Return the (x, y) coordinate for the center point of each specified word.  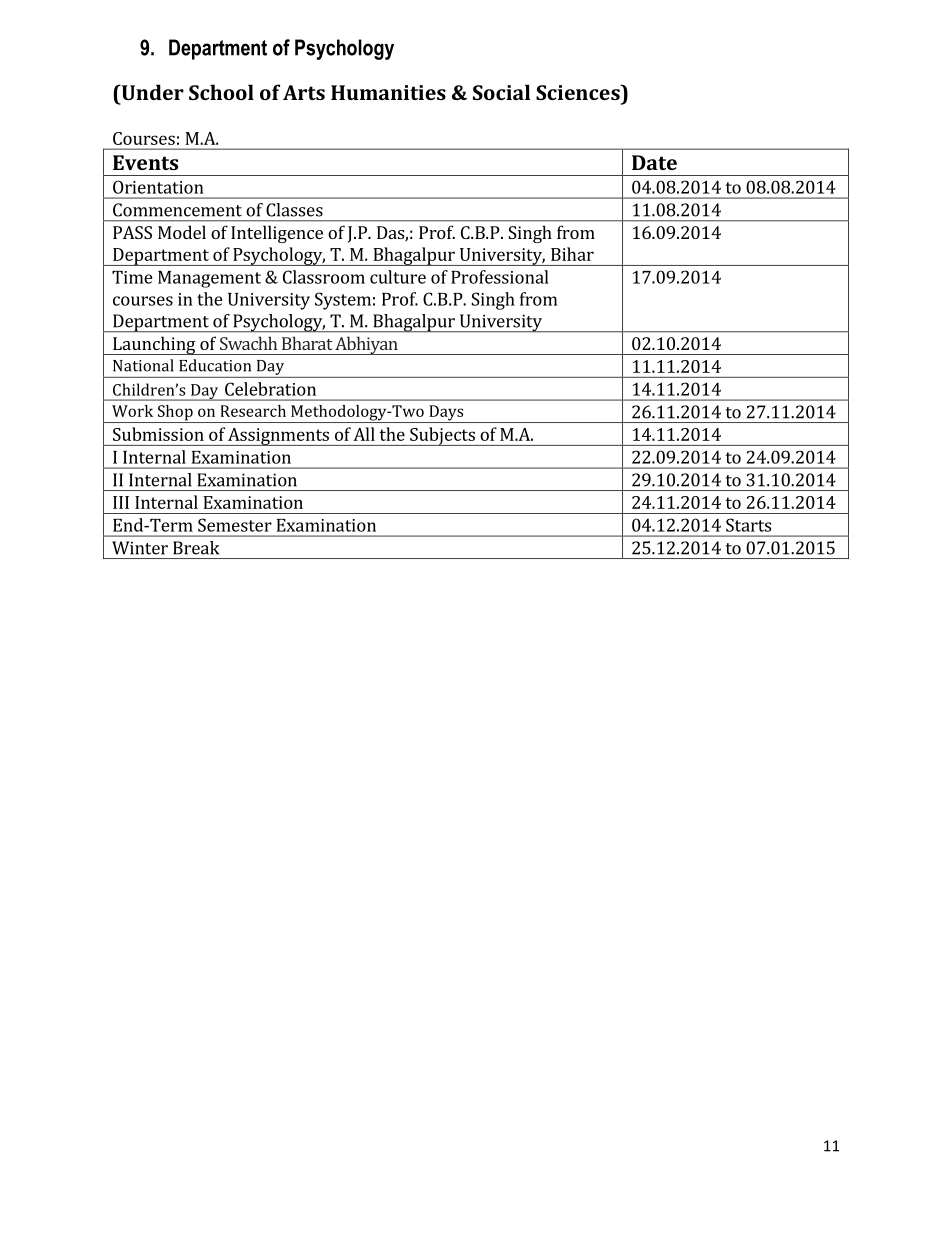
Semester (235, 525)
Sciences (579, 92)
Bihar (572, 254)
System (343, 301)
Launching (154, 345)
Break (196, 548)
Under (151, 92)
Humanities (388, 92)
